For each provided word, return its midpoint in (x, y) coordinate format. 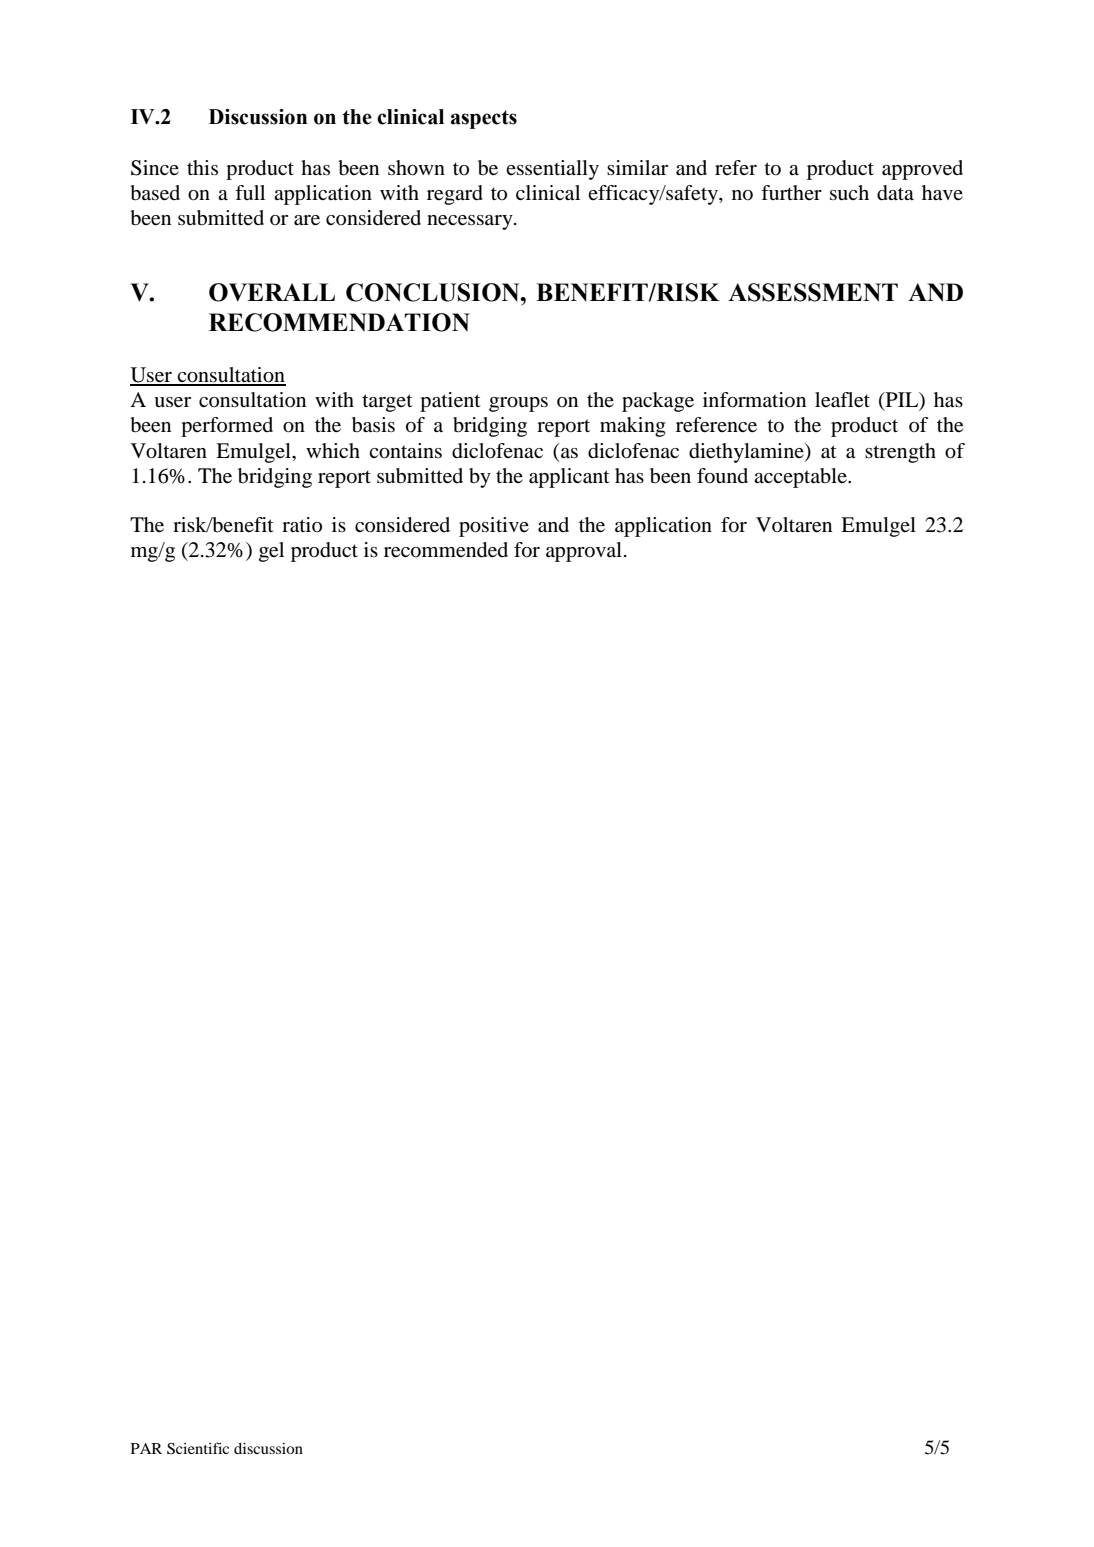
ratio (302, 525)
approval (584, 552)
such (849, 193)
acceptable (801, 478)
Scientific (198, 1448)
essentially (552, 170)
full (250, 192)
